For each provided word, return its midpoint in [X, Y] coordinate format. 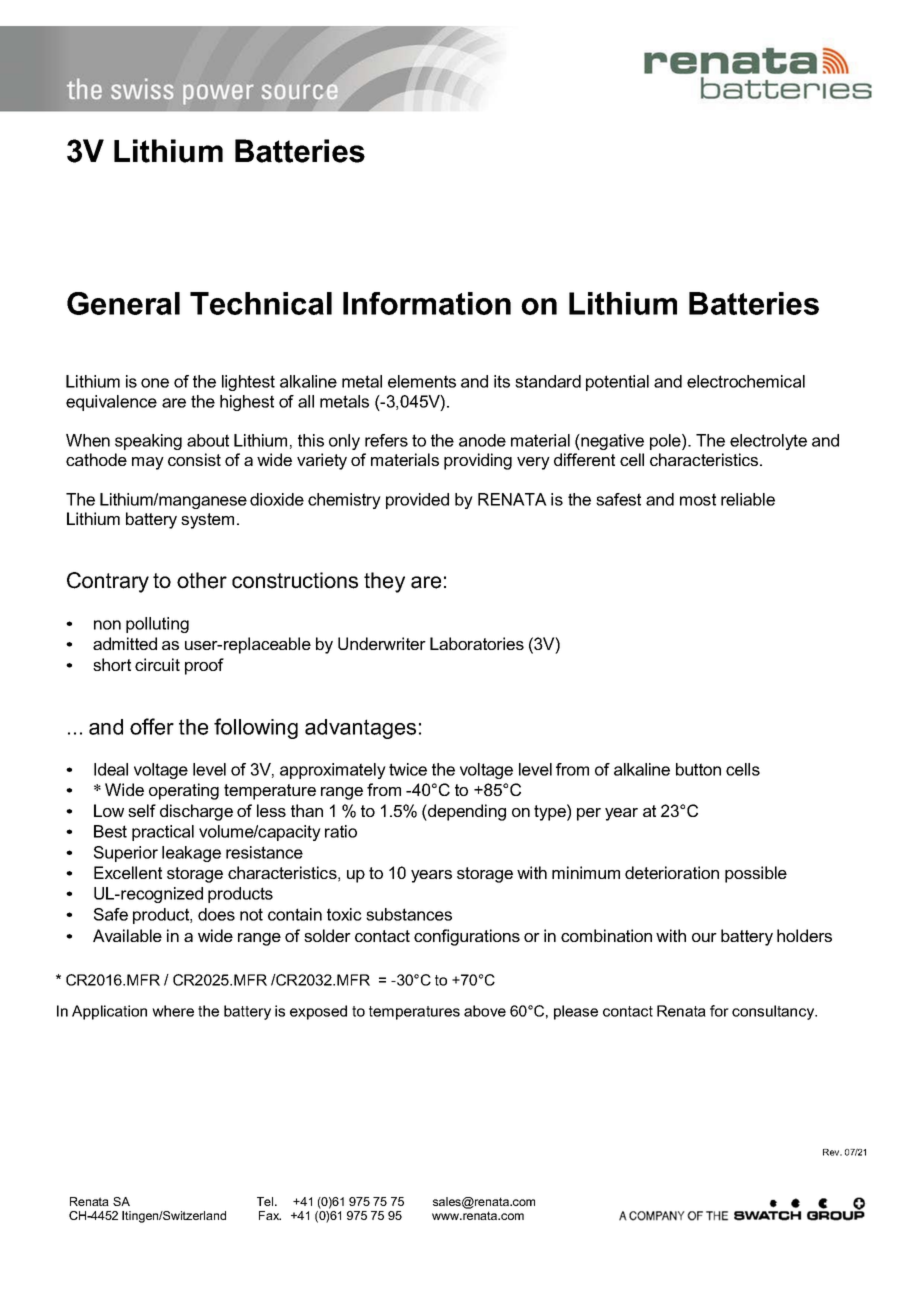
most [698, 499]
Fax [270, 1215]
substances [409, 914]
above [485, 1011]
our [704, 937]
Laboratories [477, 643]
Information [427, 303]
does [216, 914]
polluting [157, 625]
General [123, 303]
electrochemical [746, 381]
